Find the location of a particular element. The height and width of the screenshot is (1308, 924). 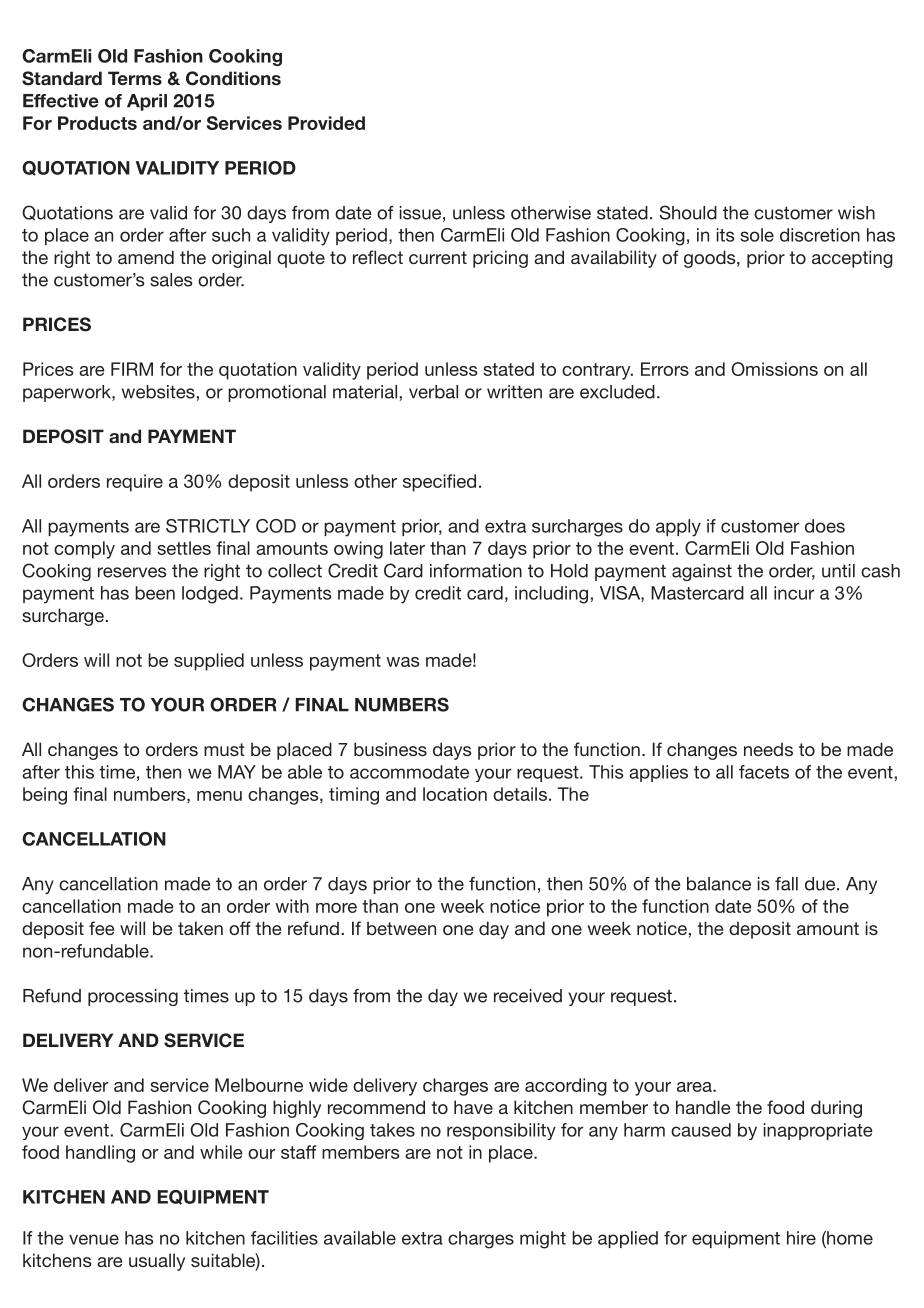

might is located at coordinates (543, 1240).
